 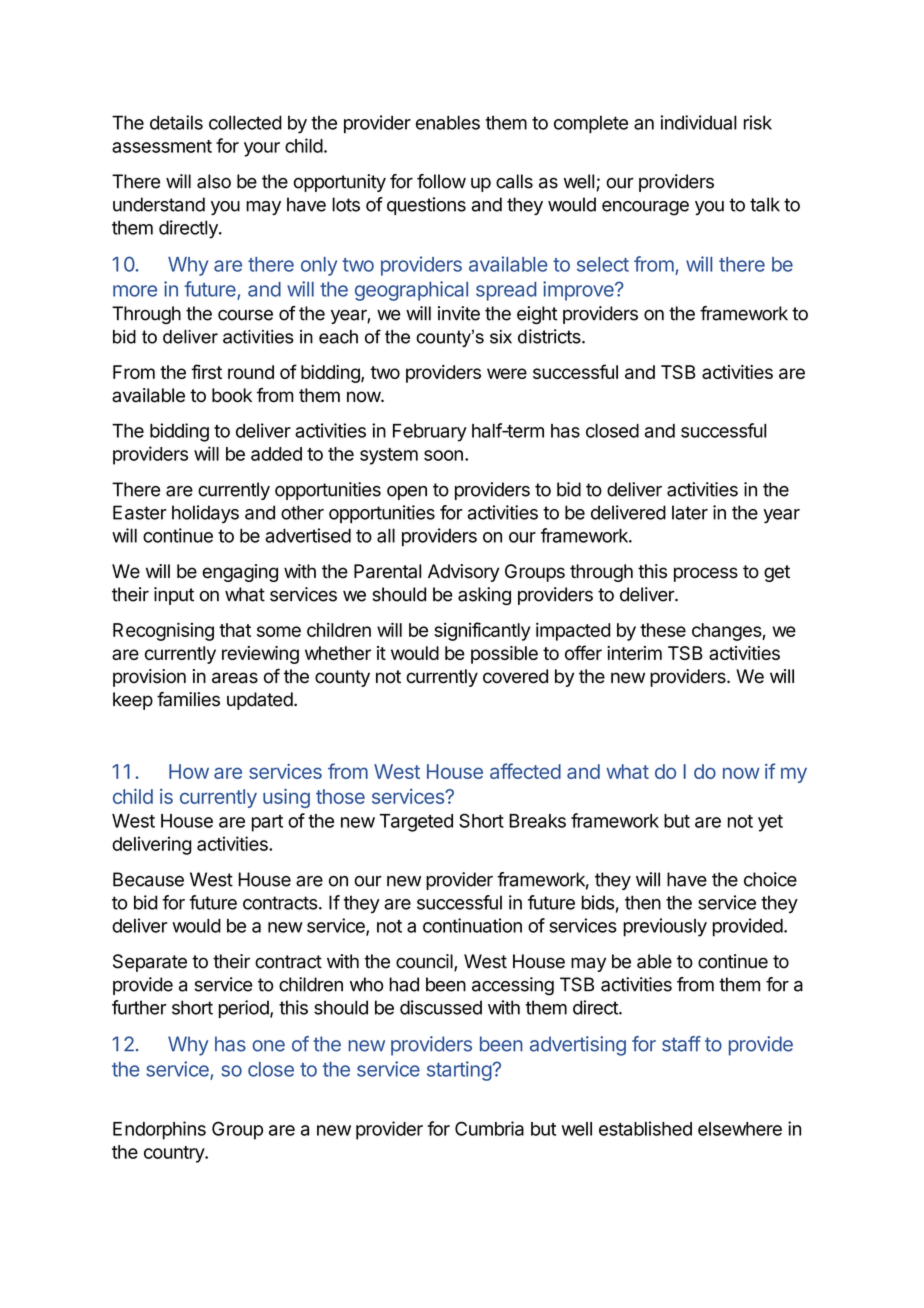 What do you see at coordinates (430, 433) in the screenshot?
I see `February` at bounding box center [430, 433].
